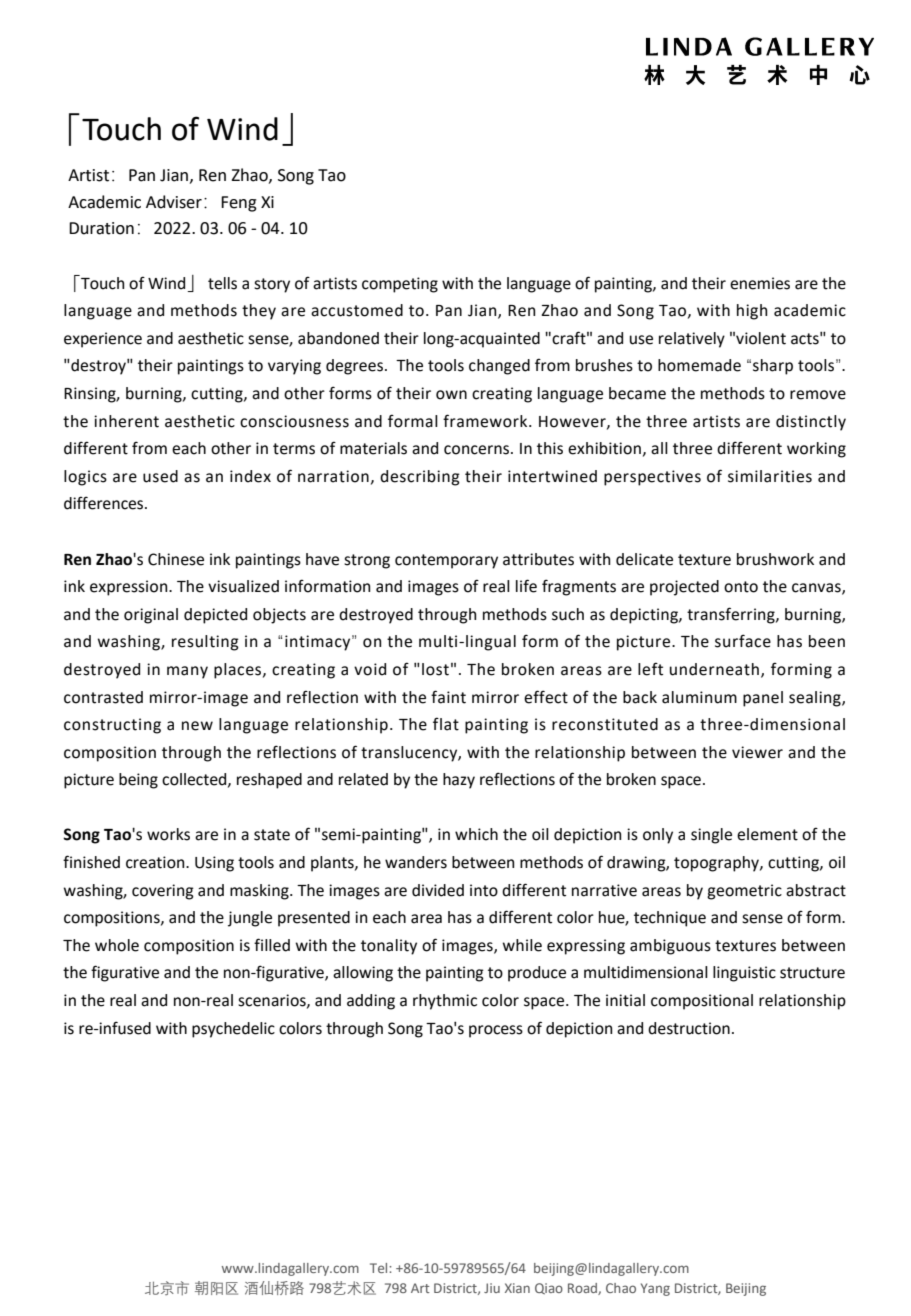 The image size is (911, 1316). Describe the element at coordinates (400, 285) in the screenshot. I see `competing` at that location.
